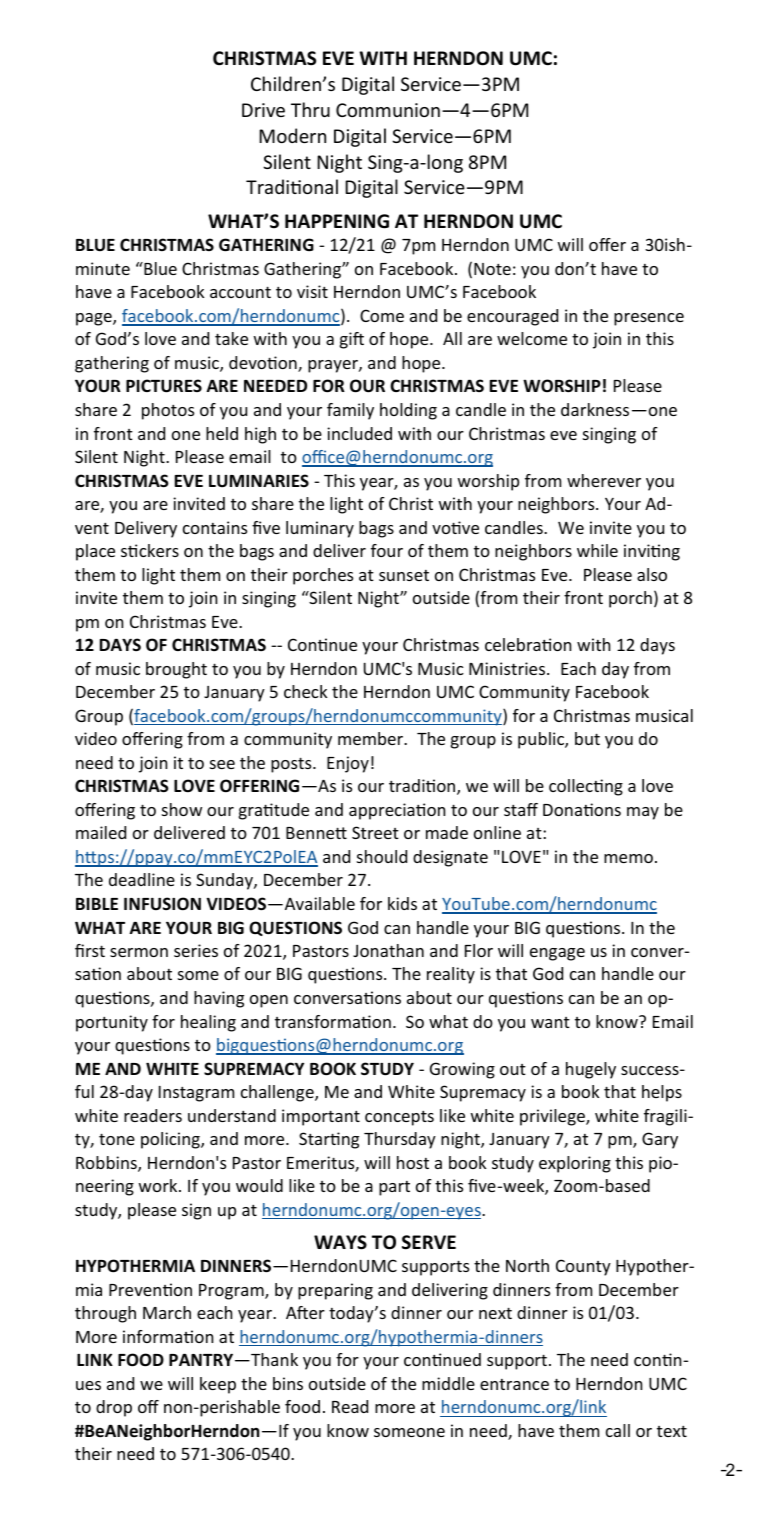 This document has width=784, height=1526. What do you see at coordinates (575, 1164) in the document?
I see `exploring` at bounding box center [575, 1164].
